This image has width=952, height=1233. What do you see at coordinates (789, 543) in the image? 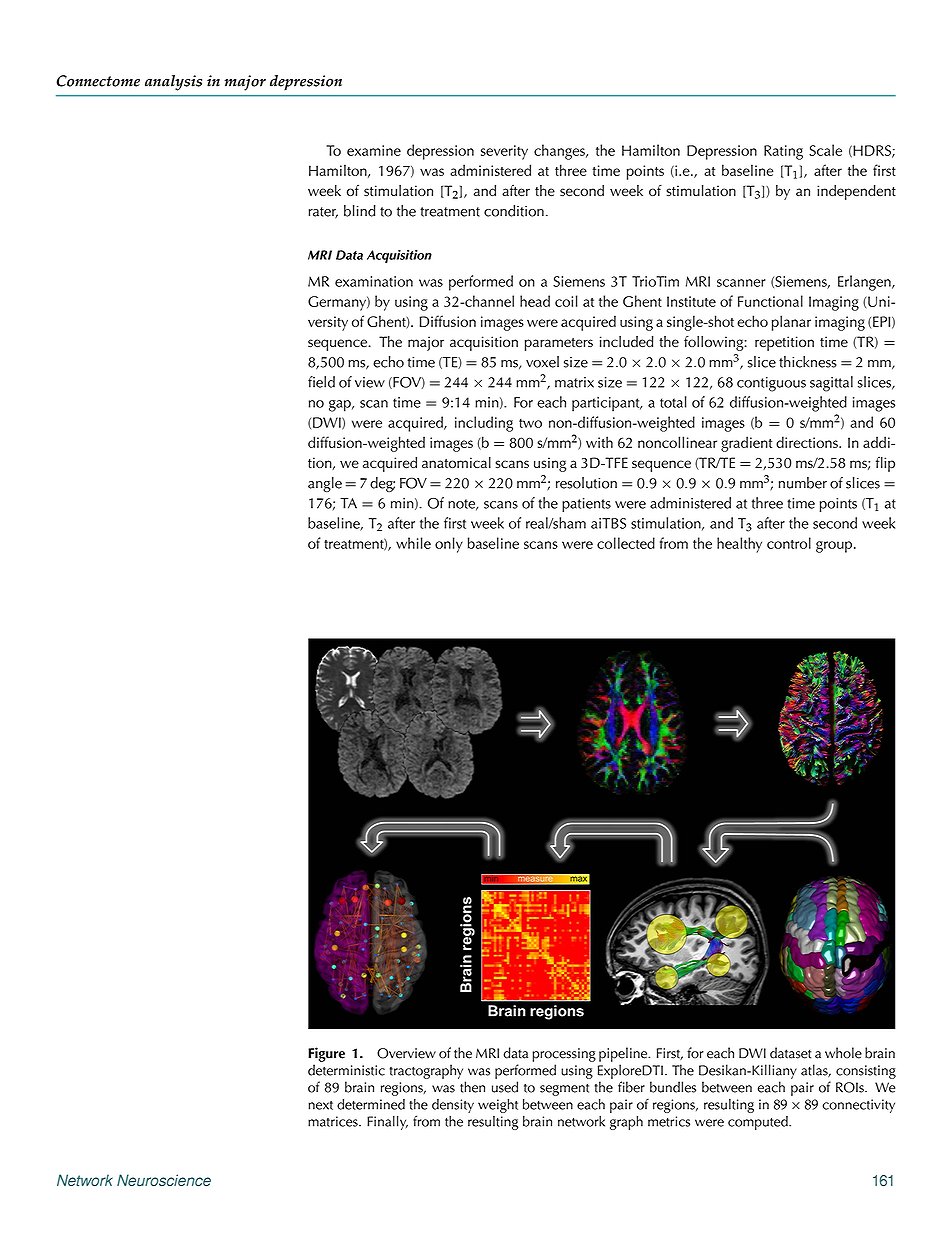
I see `control` at bounding box center [789, 543].
